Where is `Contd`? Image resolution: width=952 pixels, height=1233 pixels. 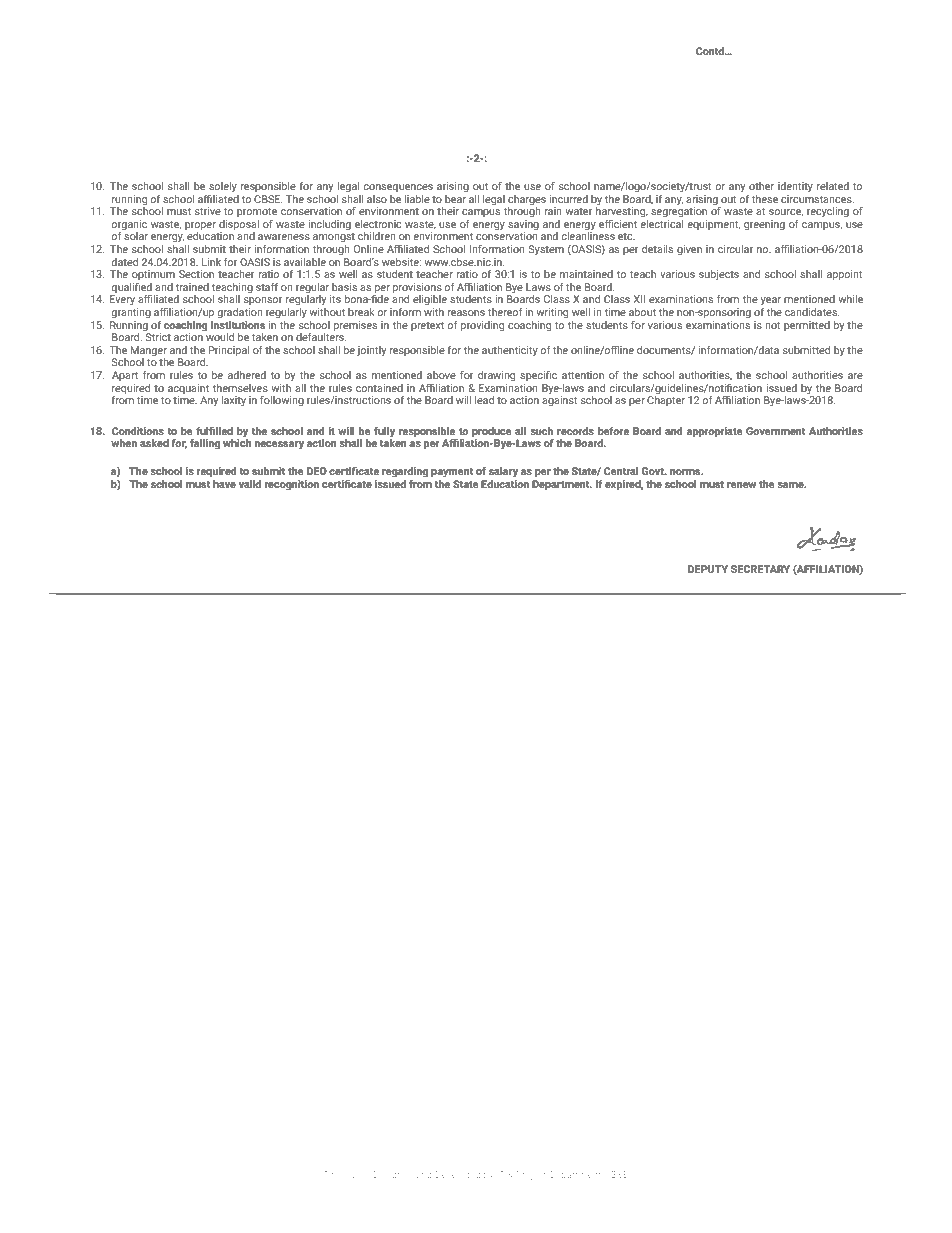
Contd is located at coordinates (711, 51).
